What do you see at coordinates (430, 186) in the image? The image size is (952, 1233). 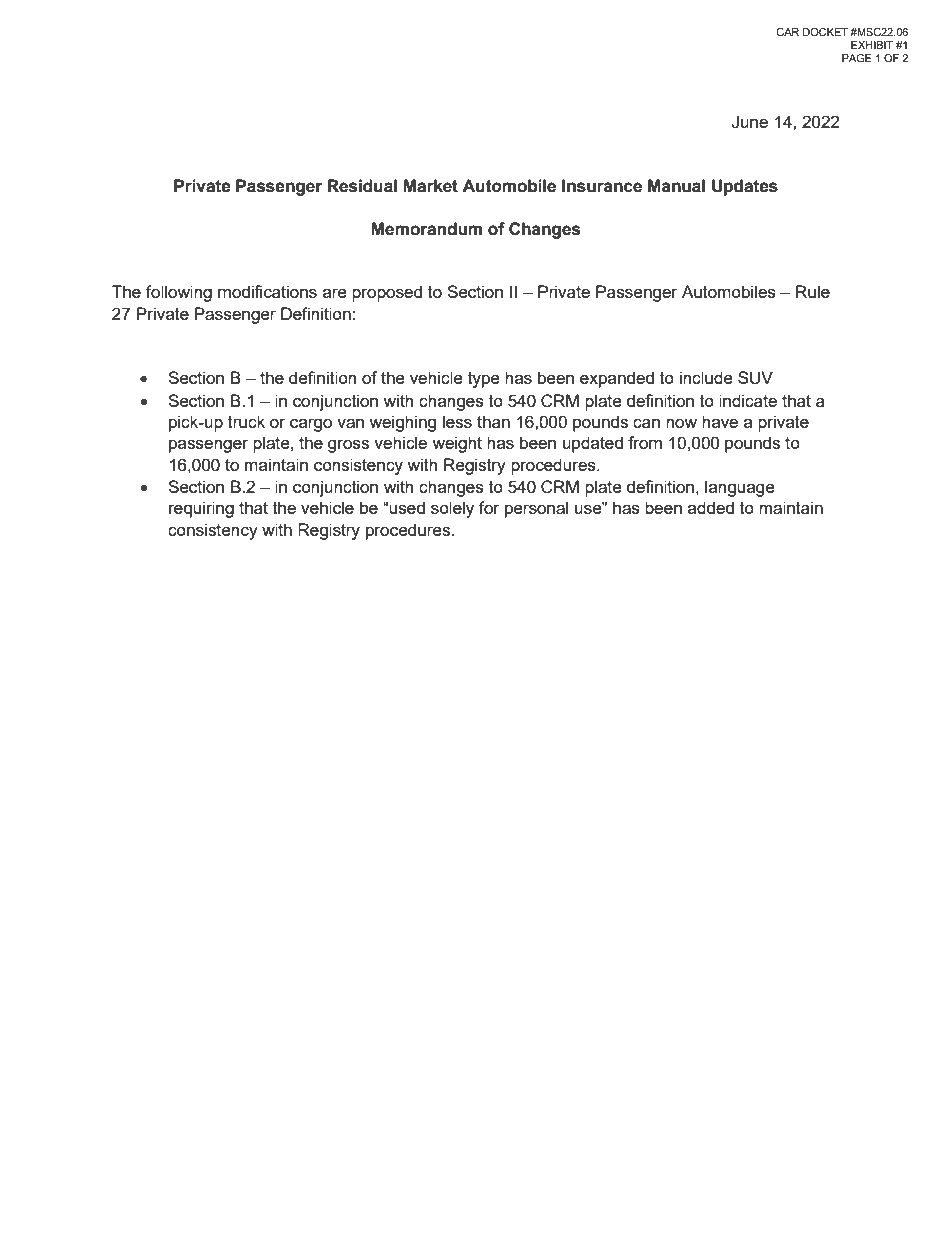 I see `Market` at bounding box center [430, 186].
